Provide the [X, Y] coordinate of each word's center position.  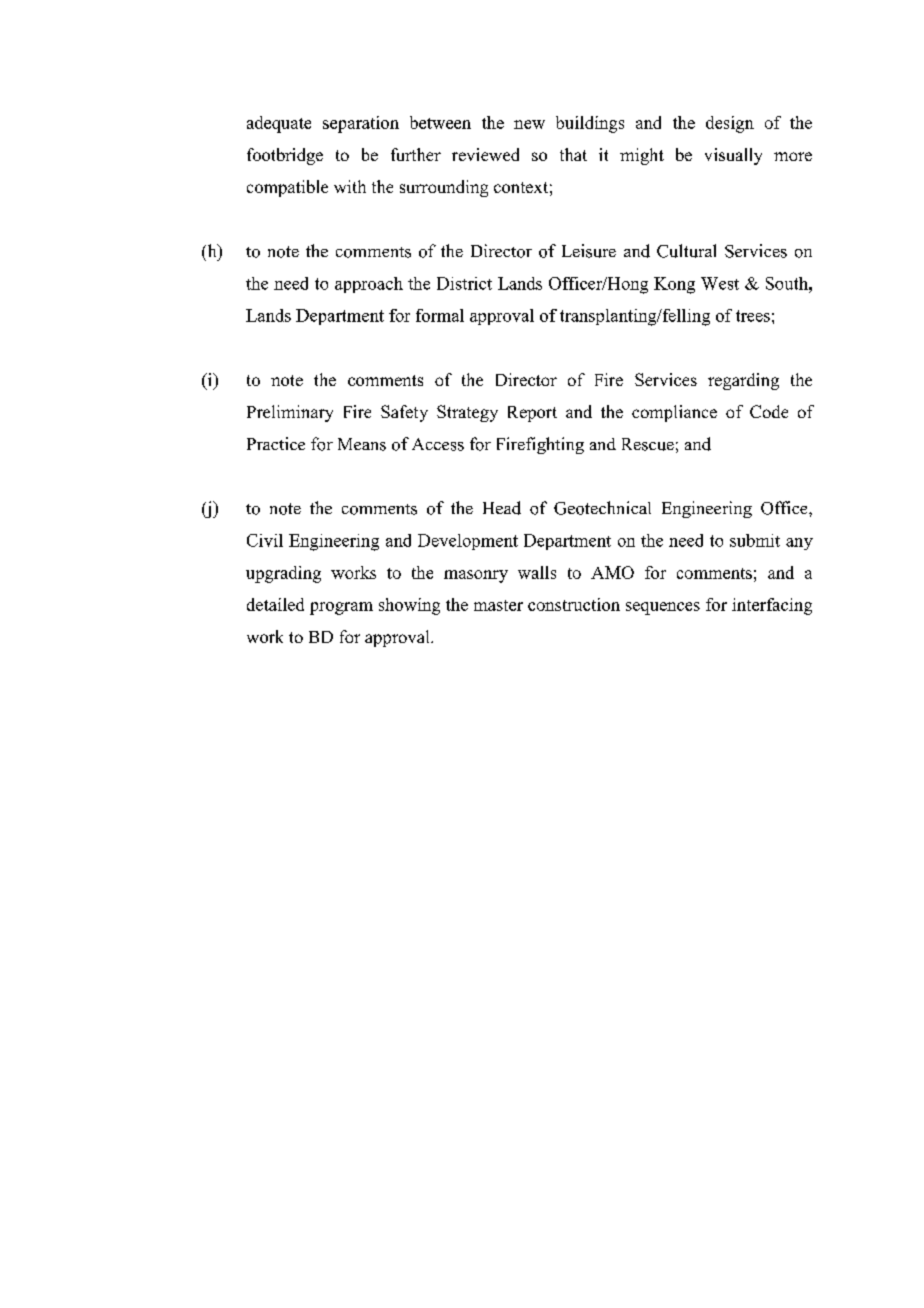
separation [361, 124]
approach [369, 285]
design [730, 124]
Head [502, 508]
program [341, 608]
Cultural [686, 251]
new [529, 124]
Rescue [648, 444]
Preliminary [290, 413]
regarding [743, 381]
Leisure [589, 251]
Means [362, 444]
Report [532, 414]
